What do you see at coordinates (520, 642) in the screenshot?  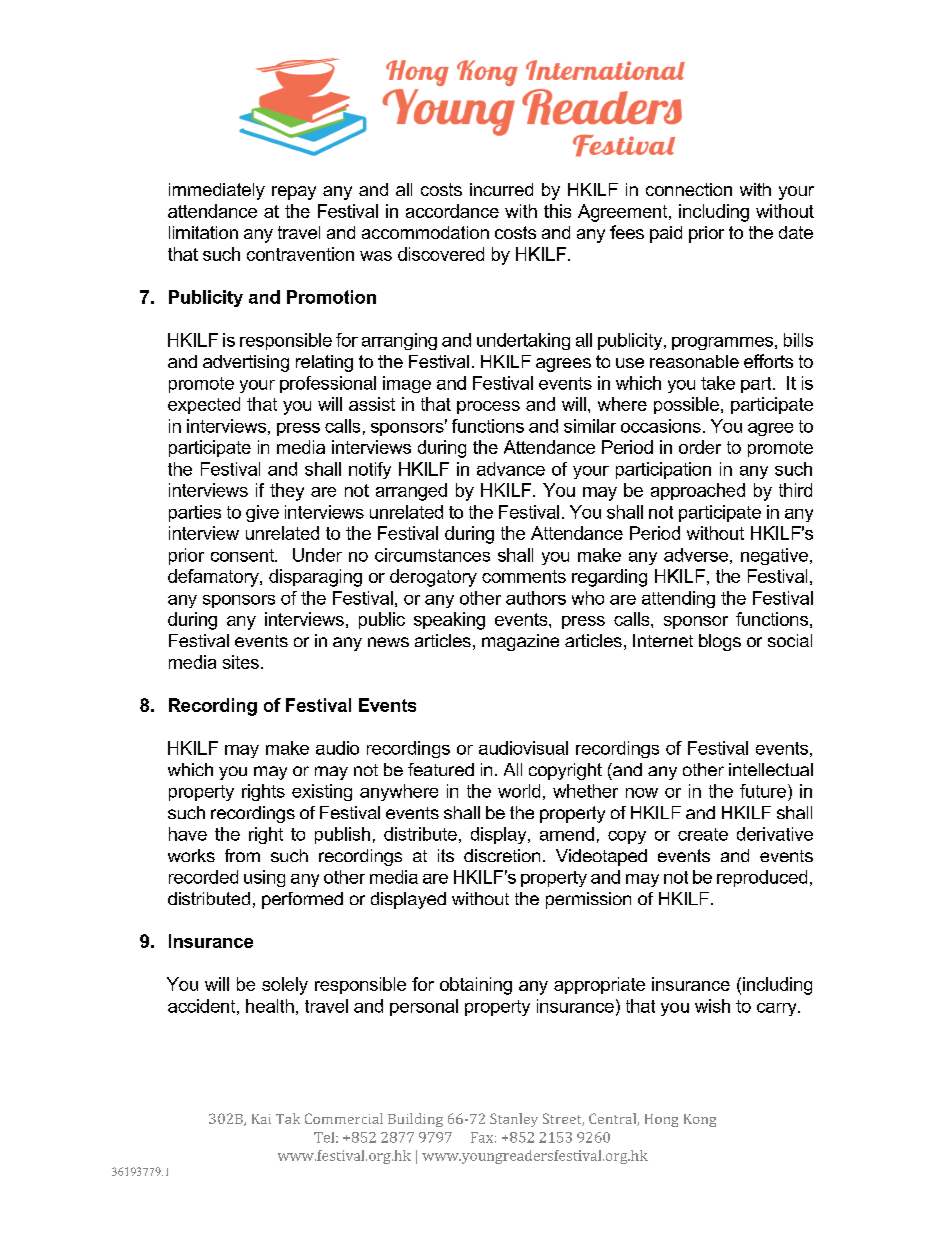 I see `magazine` at bounding box center [520, 642].
